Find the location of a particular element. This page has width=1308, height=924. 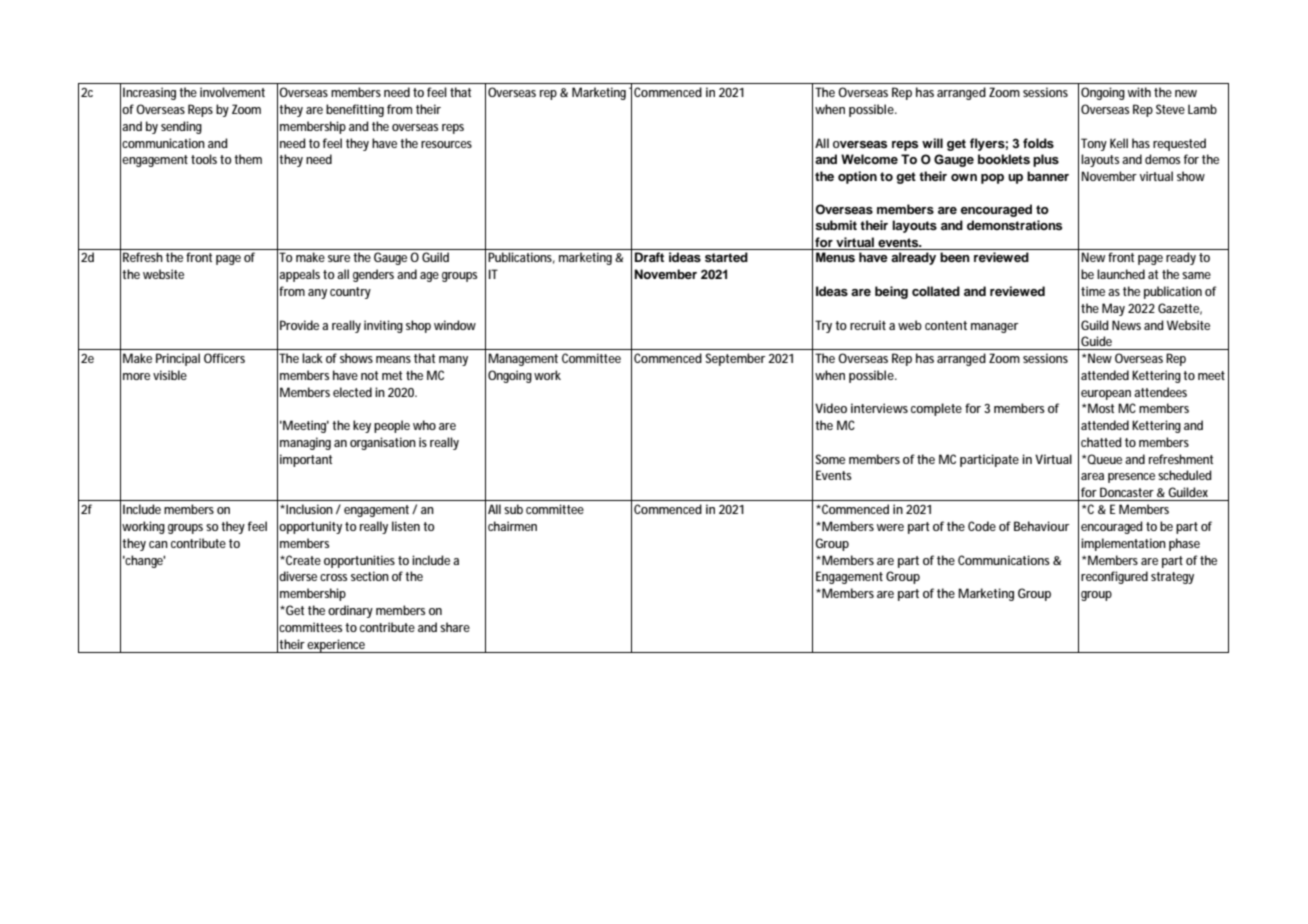

time is located at coordinates (1093, 291).
